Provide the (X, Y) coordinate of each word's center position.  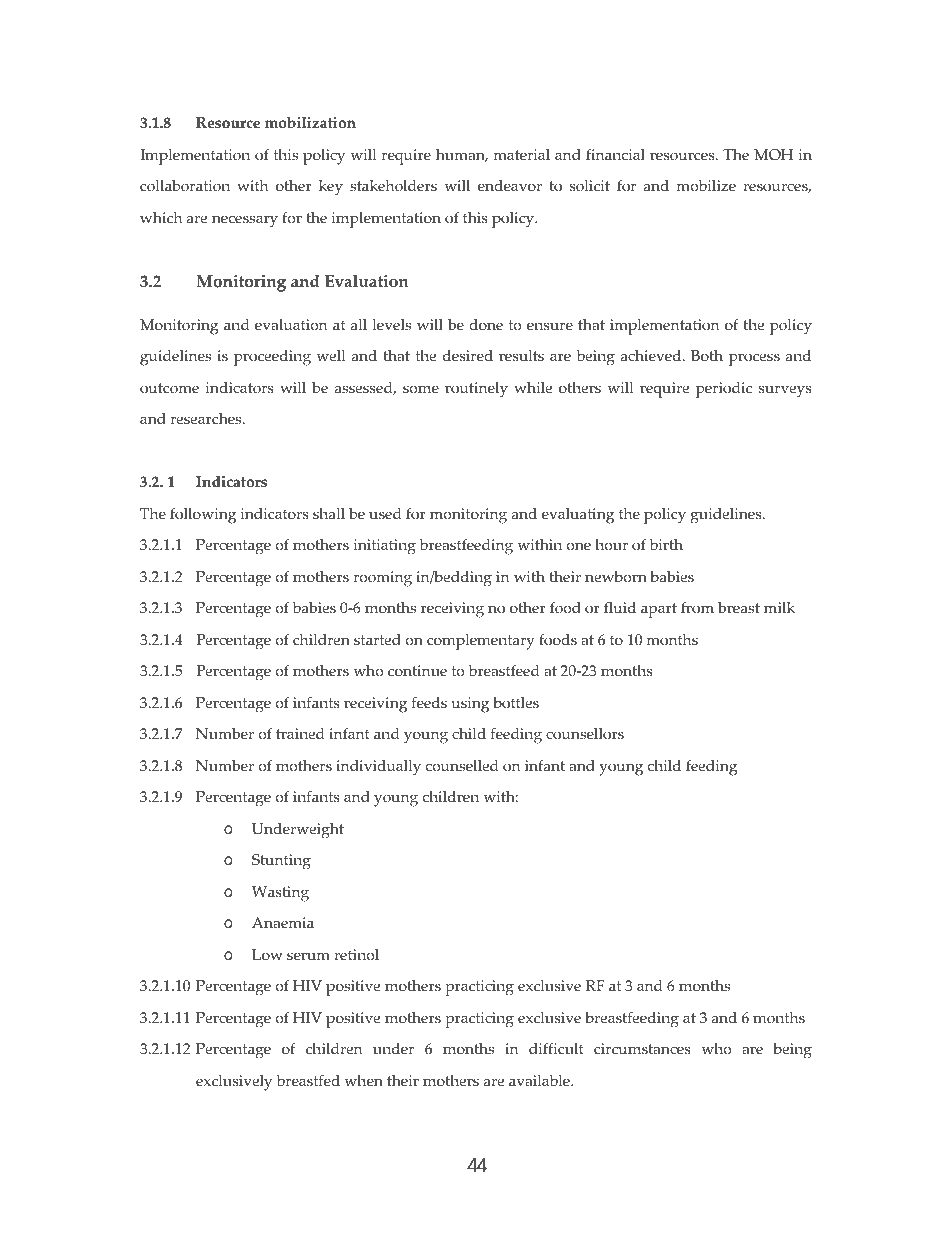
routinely (476, 390)
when (364, 1081)
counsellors (585, 734)
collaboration (185, 186)
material (521, 155)
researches (207, 419)
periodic (724, 390)
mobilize (706, 186)
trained (300, 734)
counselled (462, 766)
